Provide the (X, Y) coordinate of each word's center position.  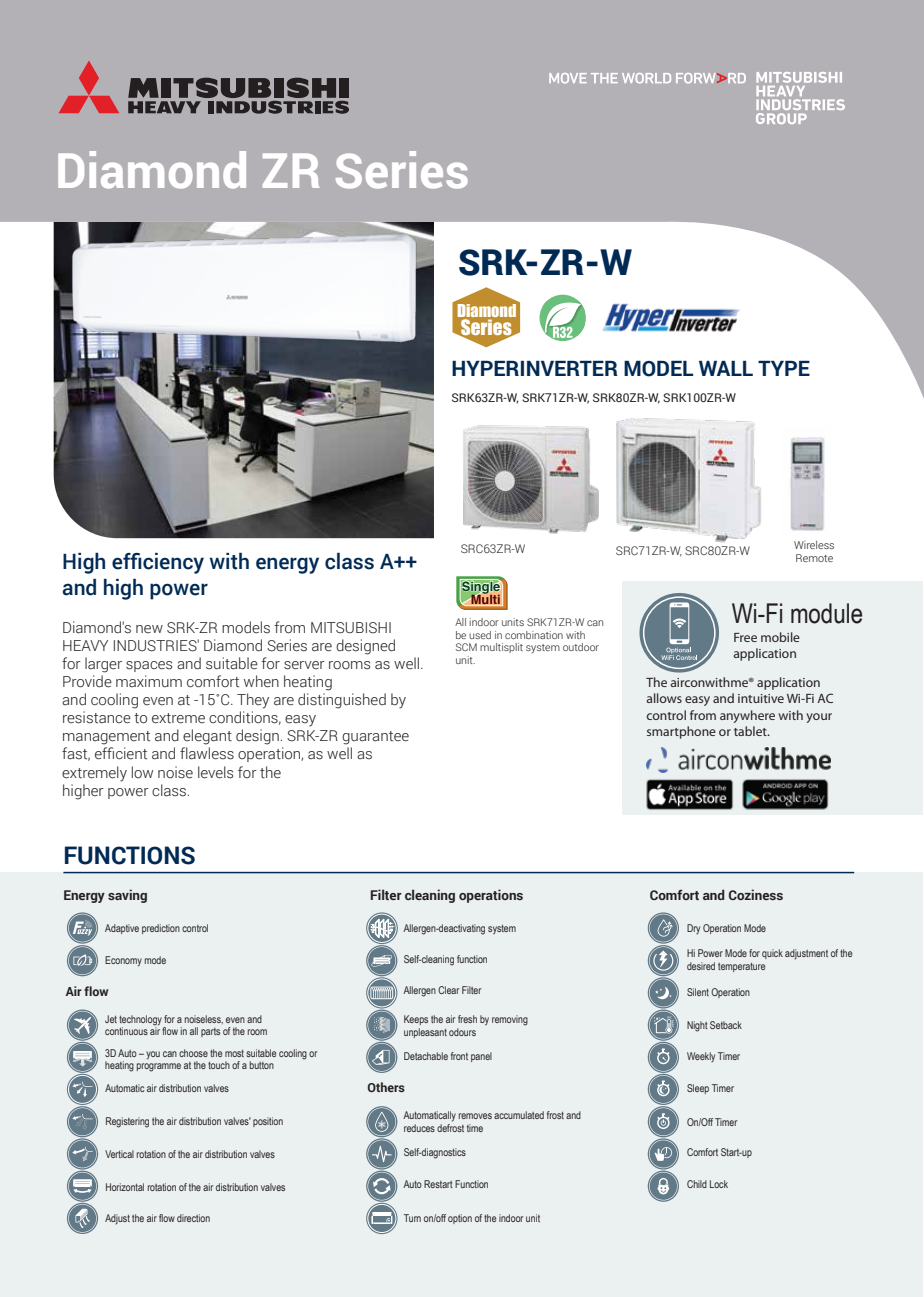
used (480, 635)
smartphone (681, 732)
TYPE (784, 368)
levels (215, 772)
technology (140, 1020)
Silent (698, 992)
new (149, 629)
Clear (448, 990)
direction (193, 1218)
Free (745, 637)
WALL (726, 368)
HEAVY (85, 645)
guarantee (375, 738)
